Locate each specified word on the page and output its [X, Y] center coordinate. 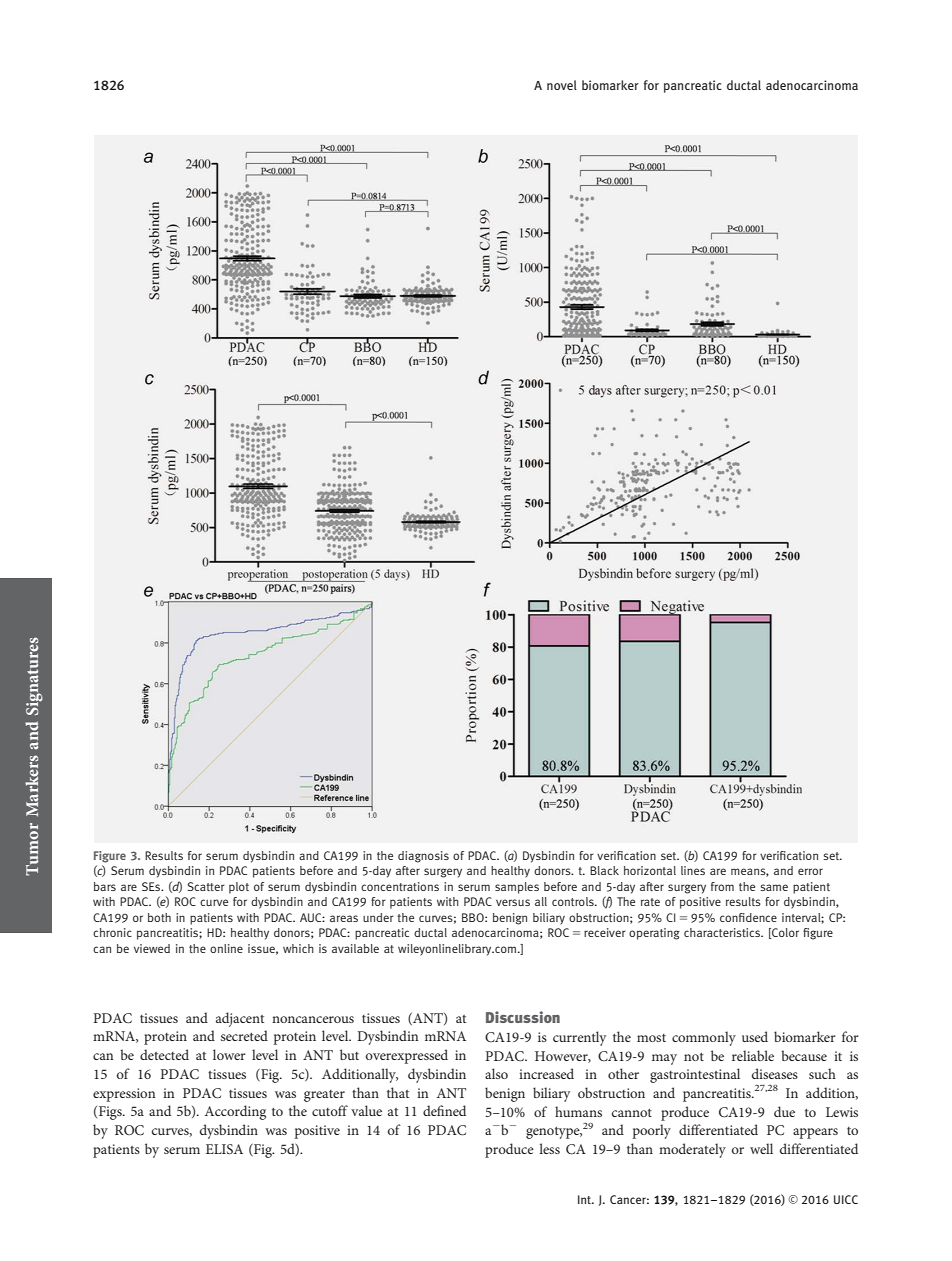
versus [513, 902]
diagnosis [423, 857]
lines [693, 870]
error [810, 871]
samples [517, 888]
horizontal [650, 870]
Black [604, 870]
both [159, 917]
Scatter [206, 886]
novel [562, 85]
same [774, 887]
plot [239, 888]
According [235, 1112]
